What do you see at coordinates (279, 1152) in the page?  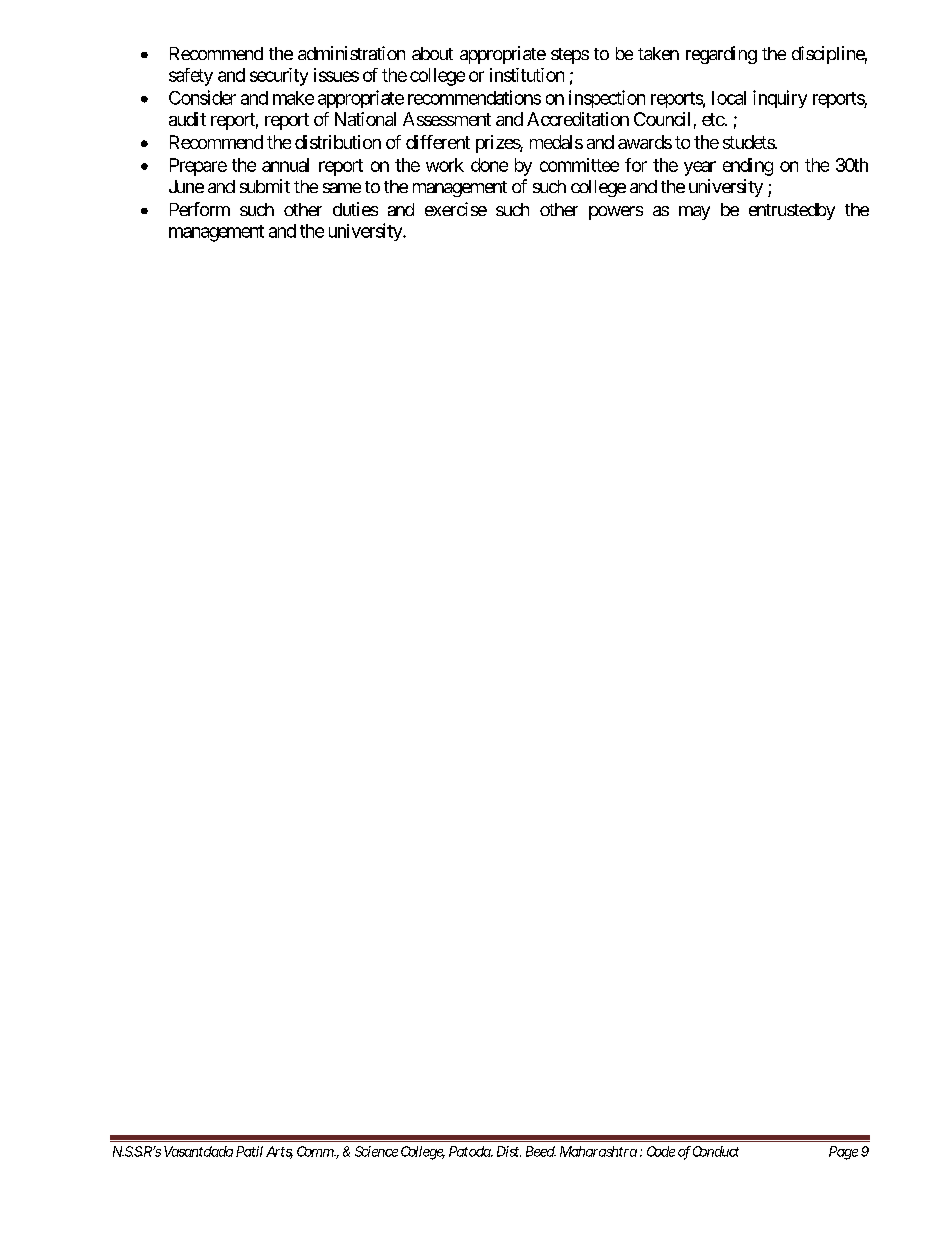 I see `Arts` at bounding box center [279, 1152].
